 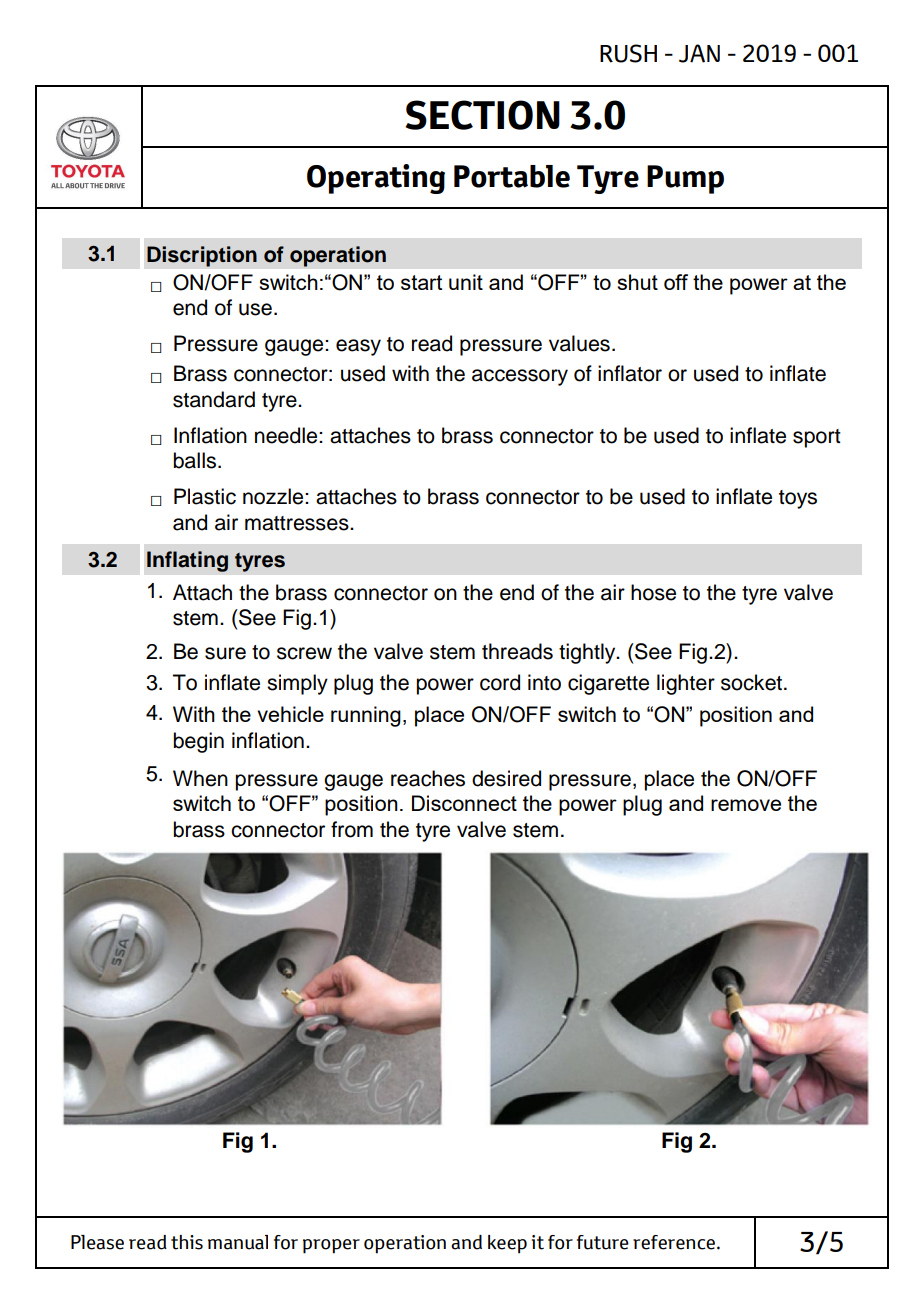 What do you see at coordinates (753, 682) in the screenshot?
I see `socket` at bounding box center [753, 682].
